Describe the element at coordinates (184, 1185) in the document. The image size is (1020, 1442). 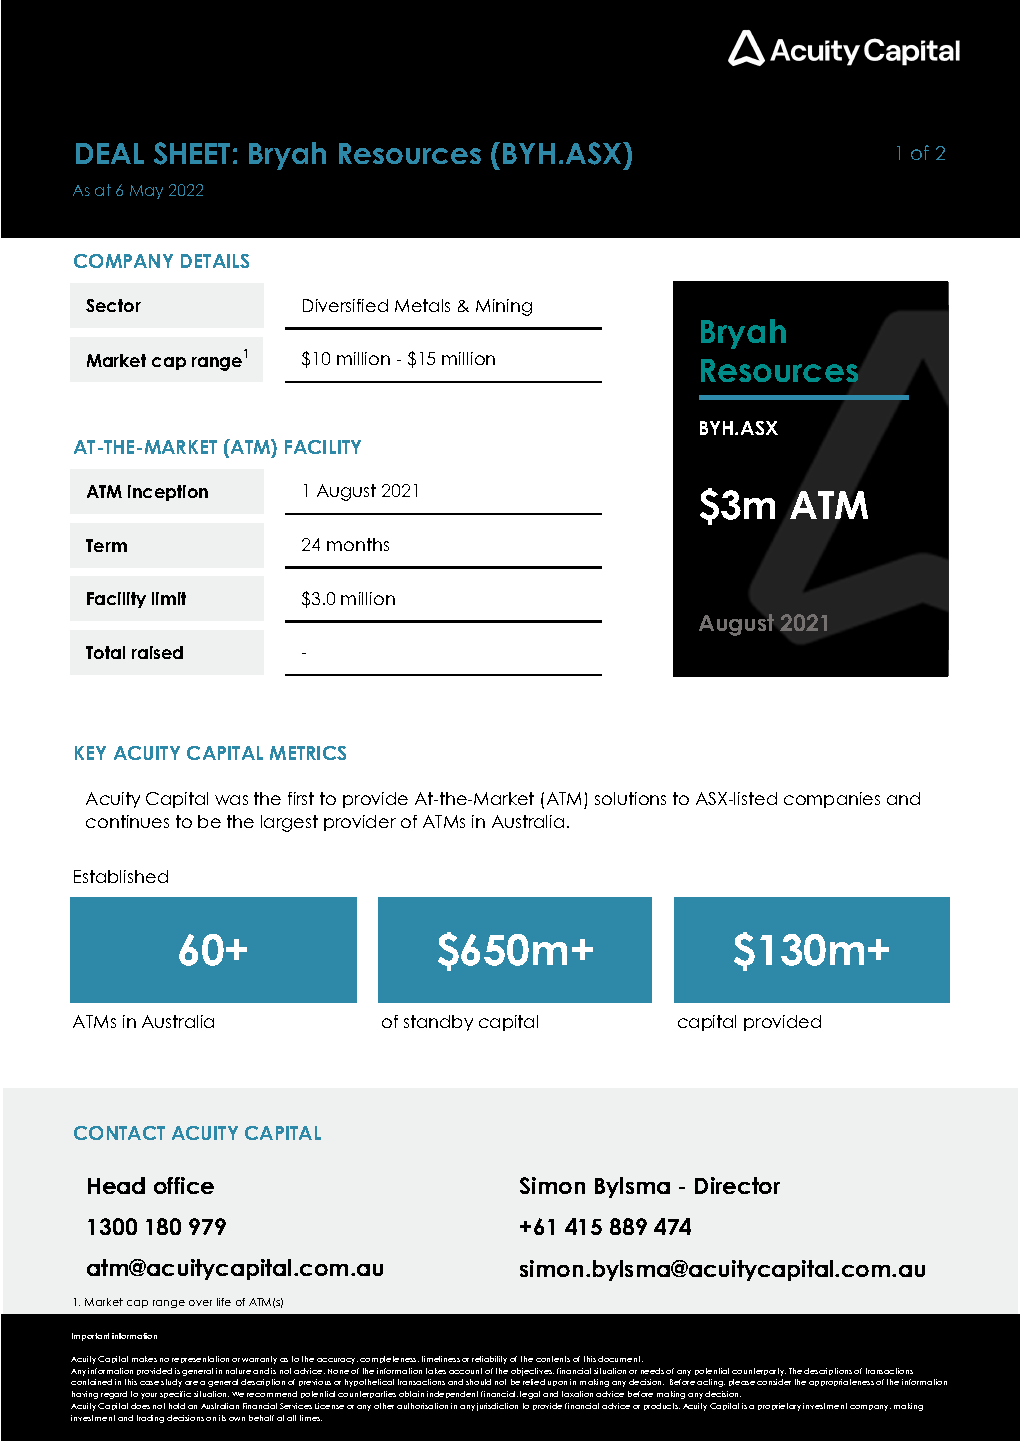
I see `office` at that location.
